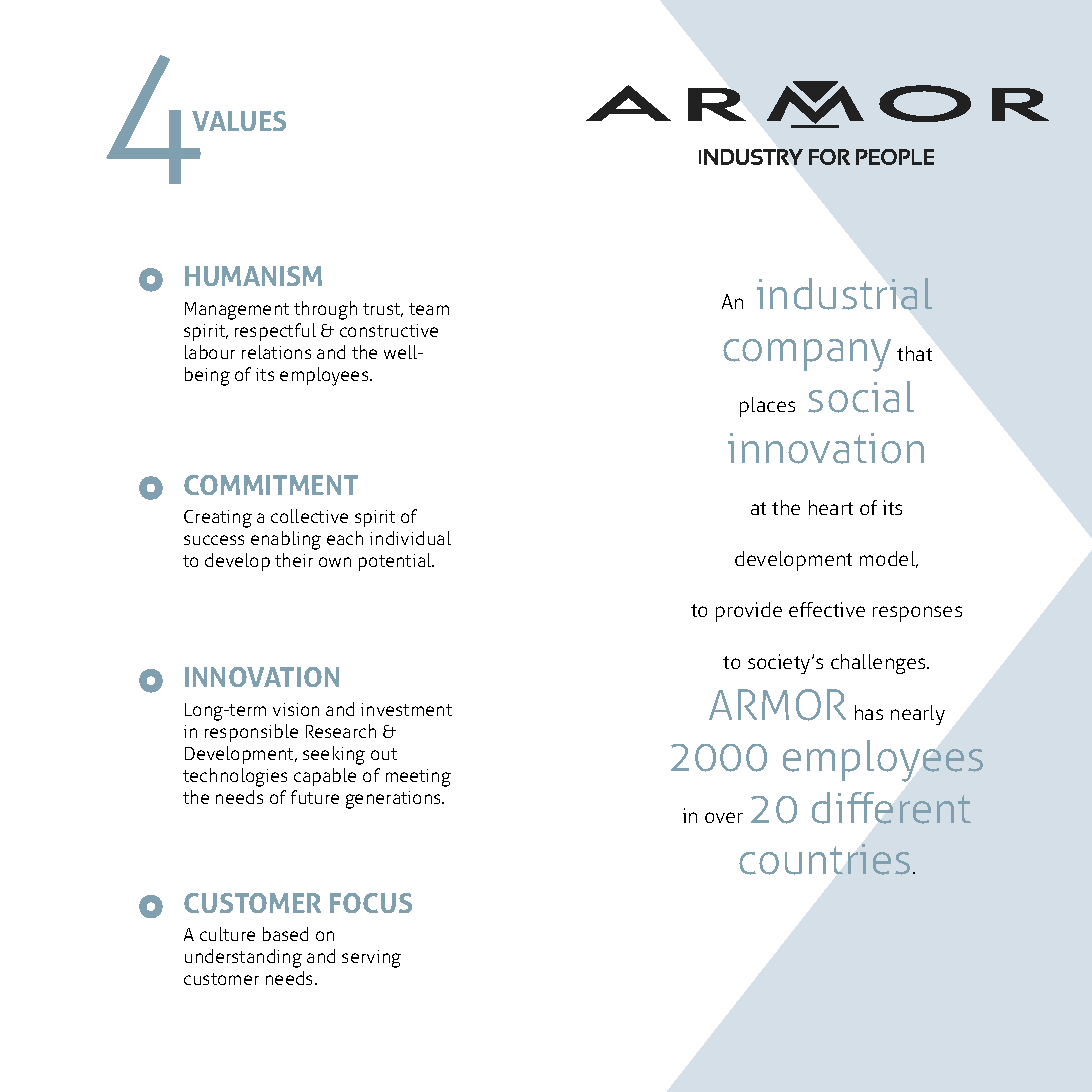 The width and height of the screenshot is (1092, 1092). Describe the element at coordinates (831, 507) in the screenshot. I see `heart` at that location.
